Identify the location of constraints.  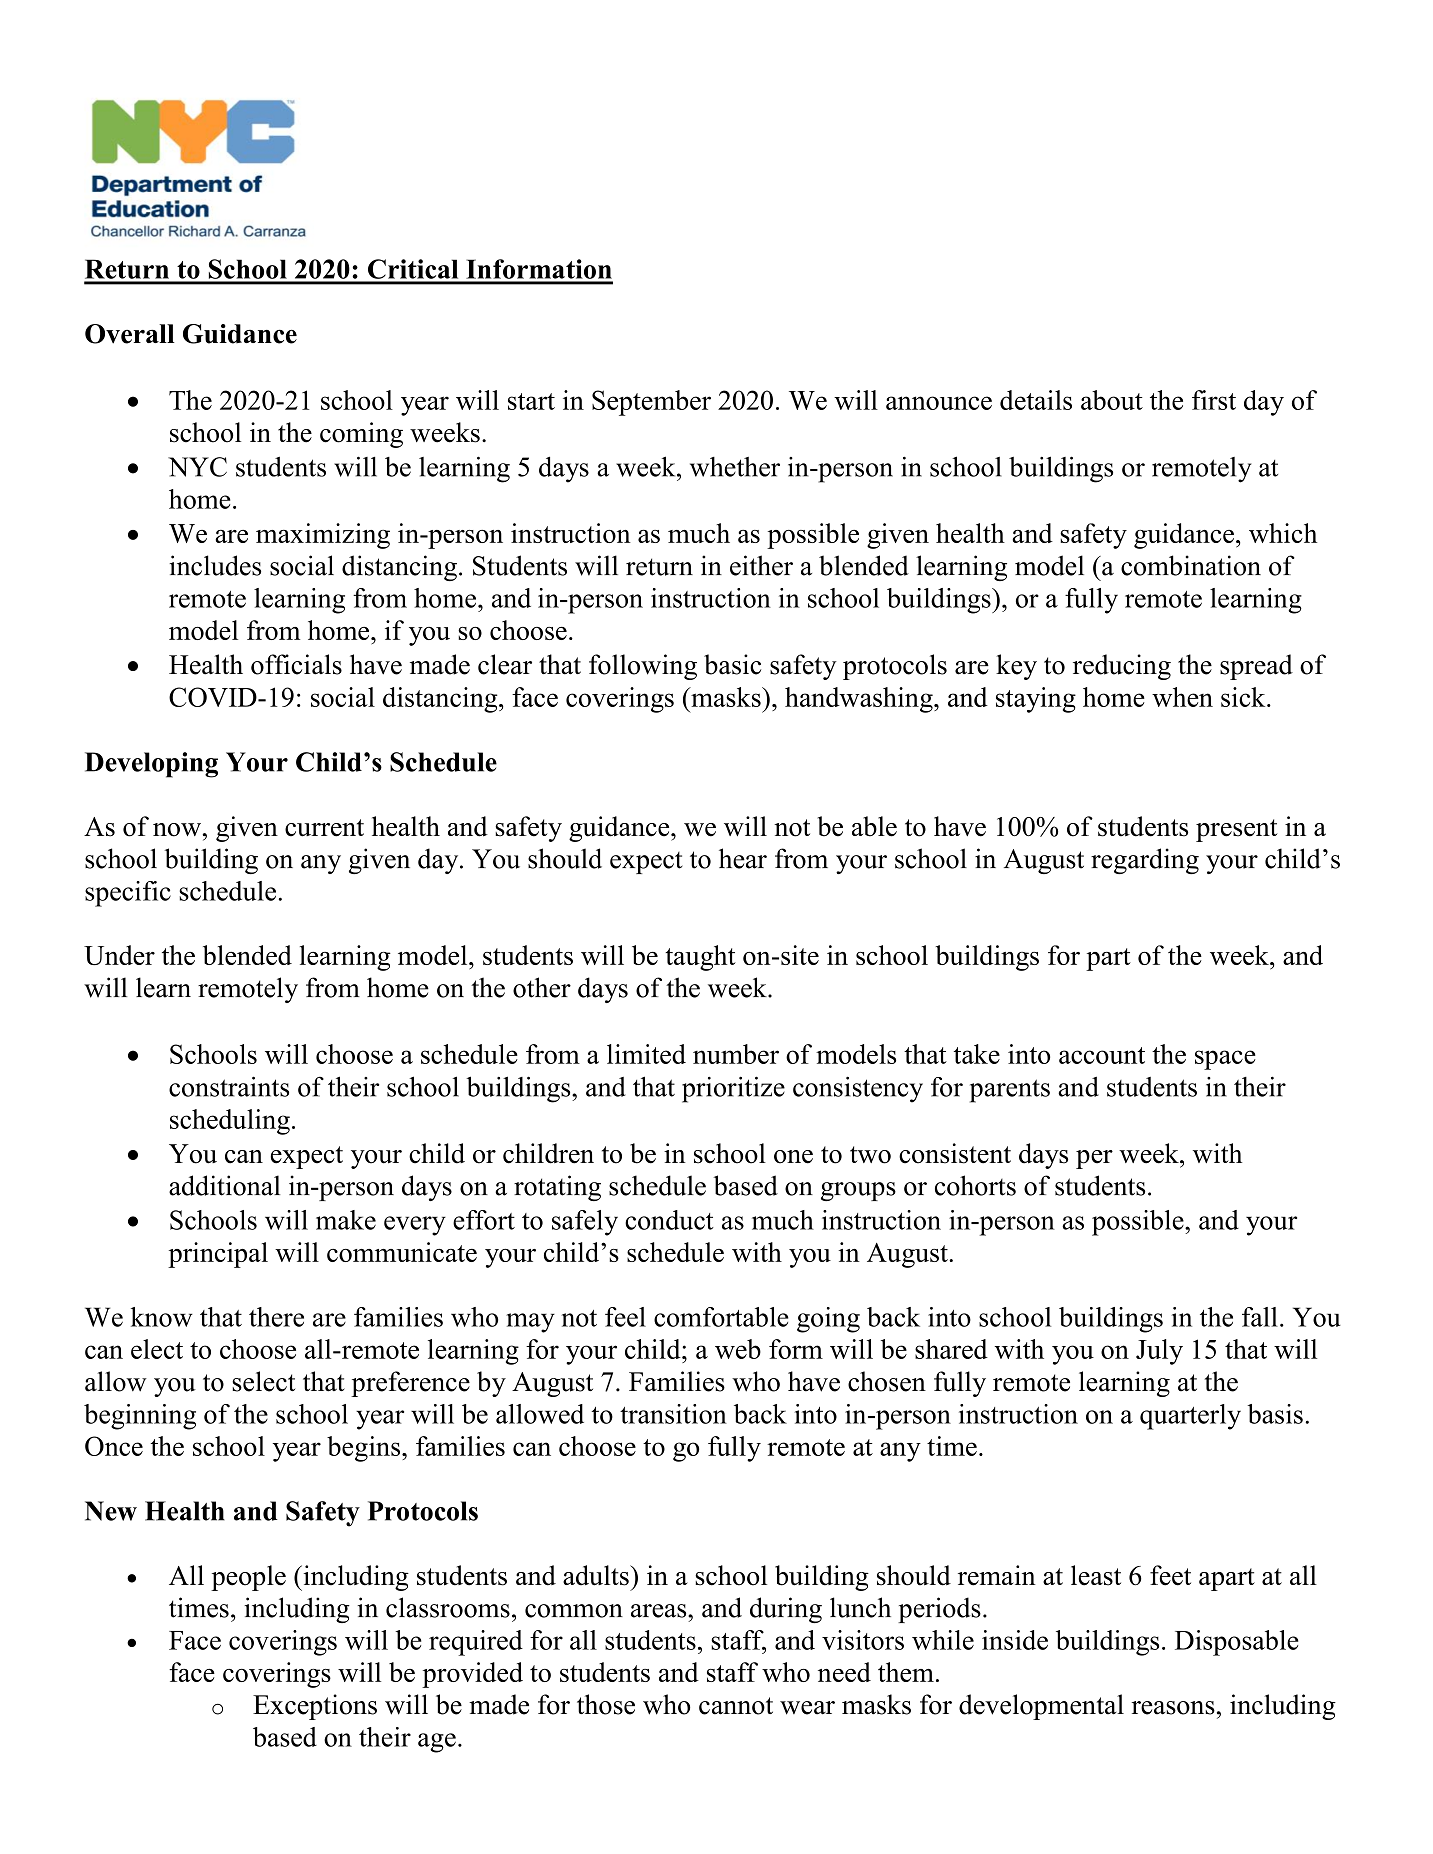
(229, 1086).
